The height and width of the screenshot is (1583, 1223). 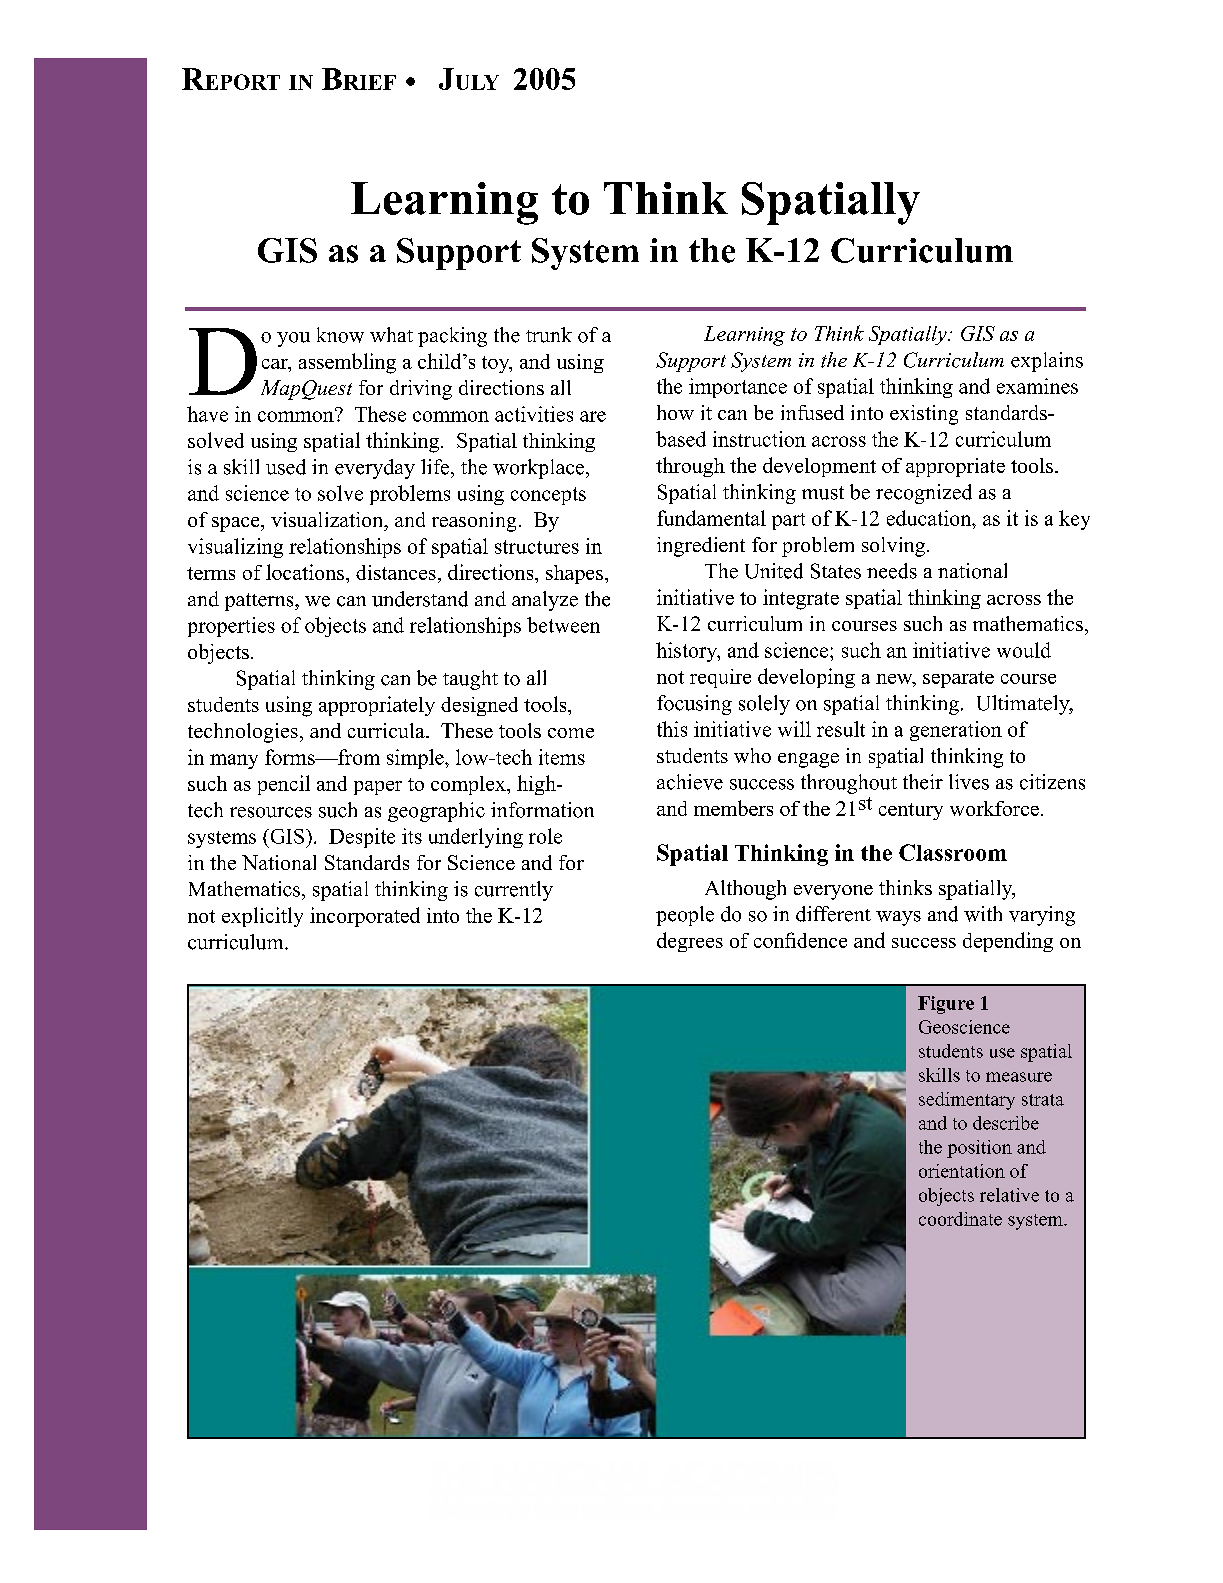 I want to click on car, so click(x=276, y=364).
